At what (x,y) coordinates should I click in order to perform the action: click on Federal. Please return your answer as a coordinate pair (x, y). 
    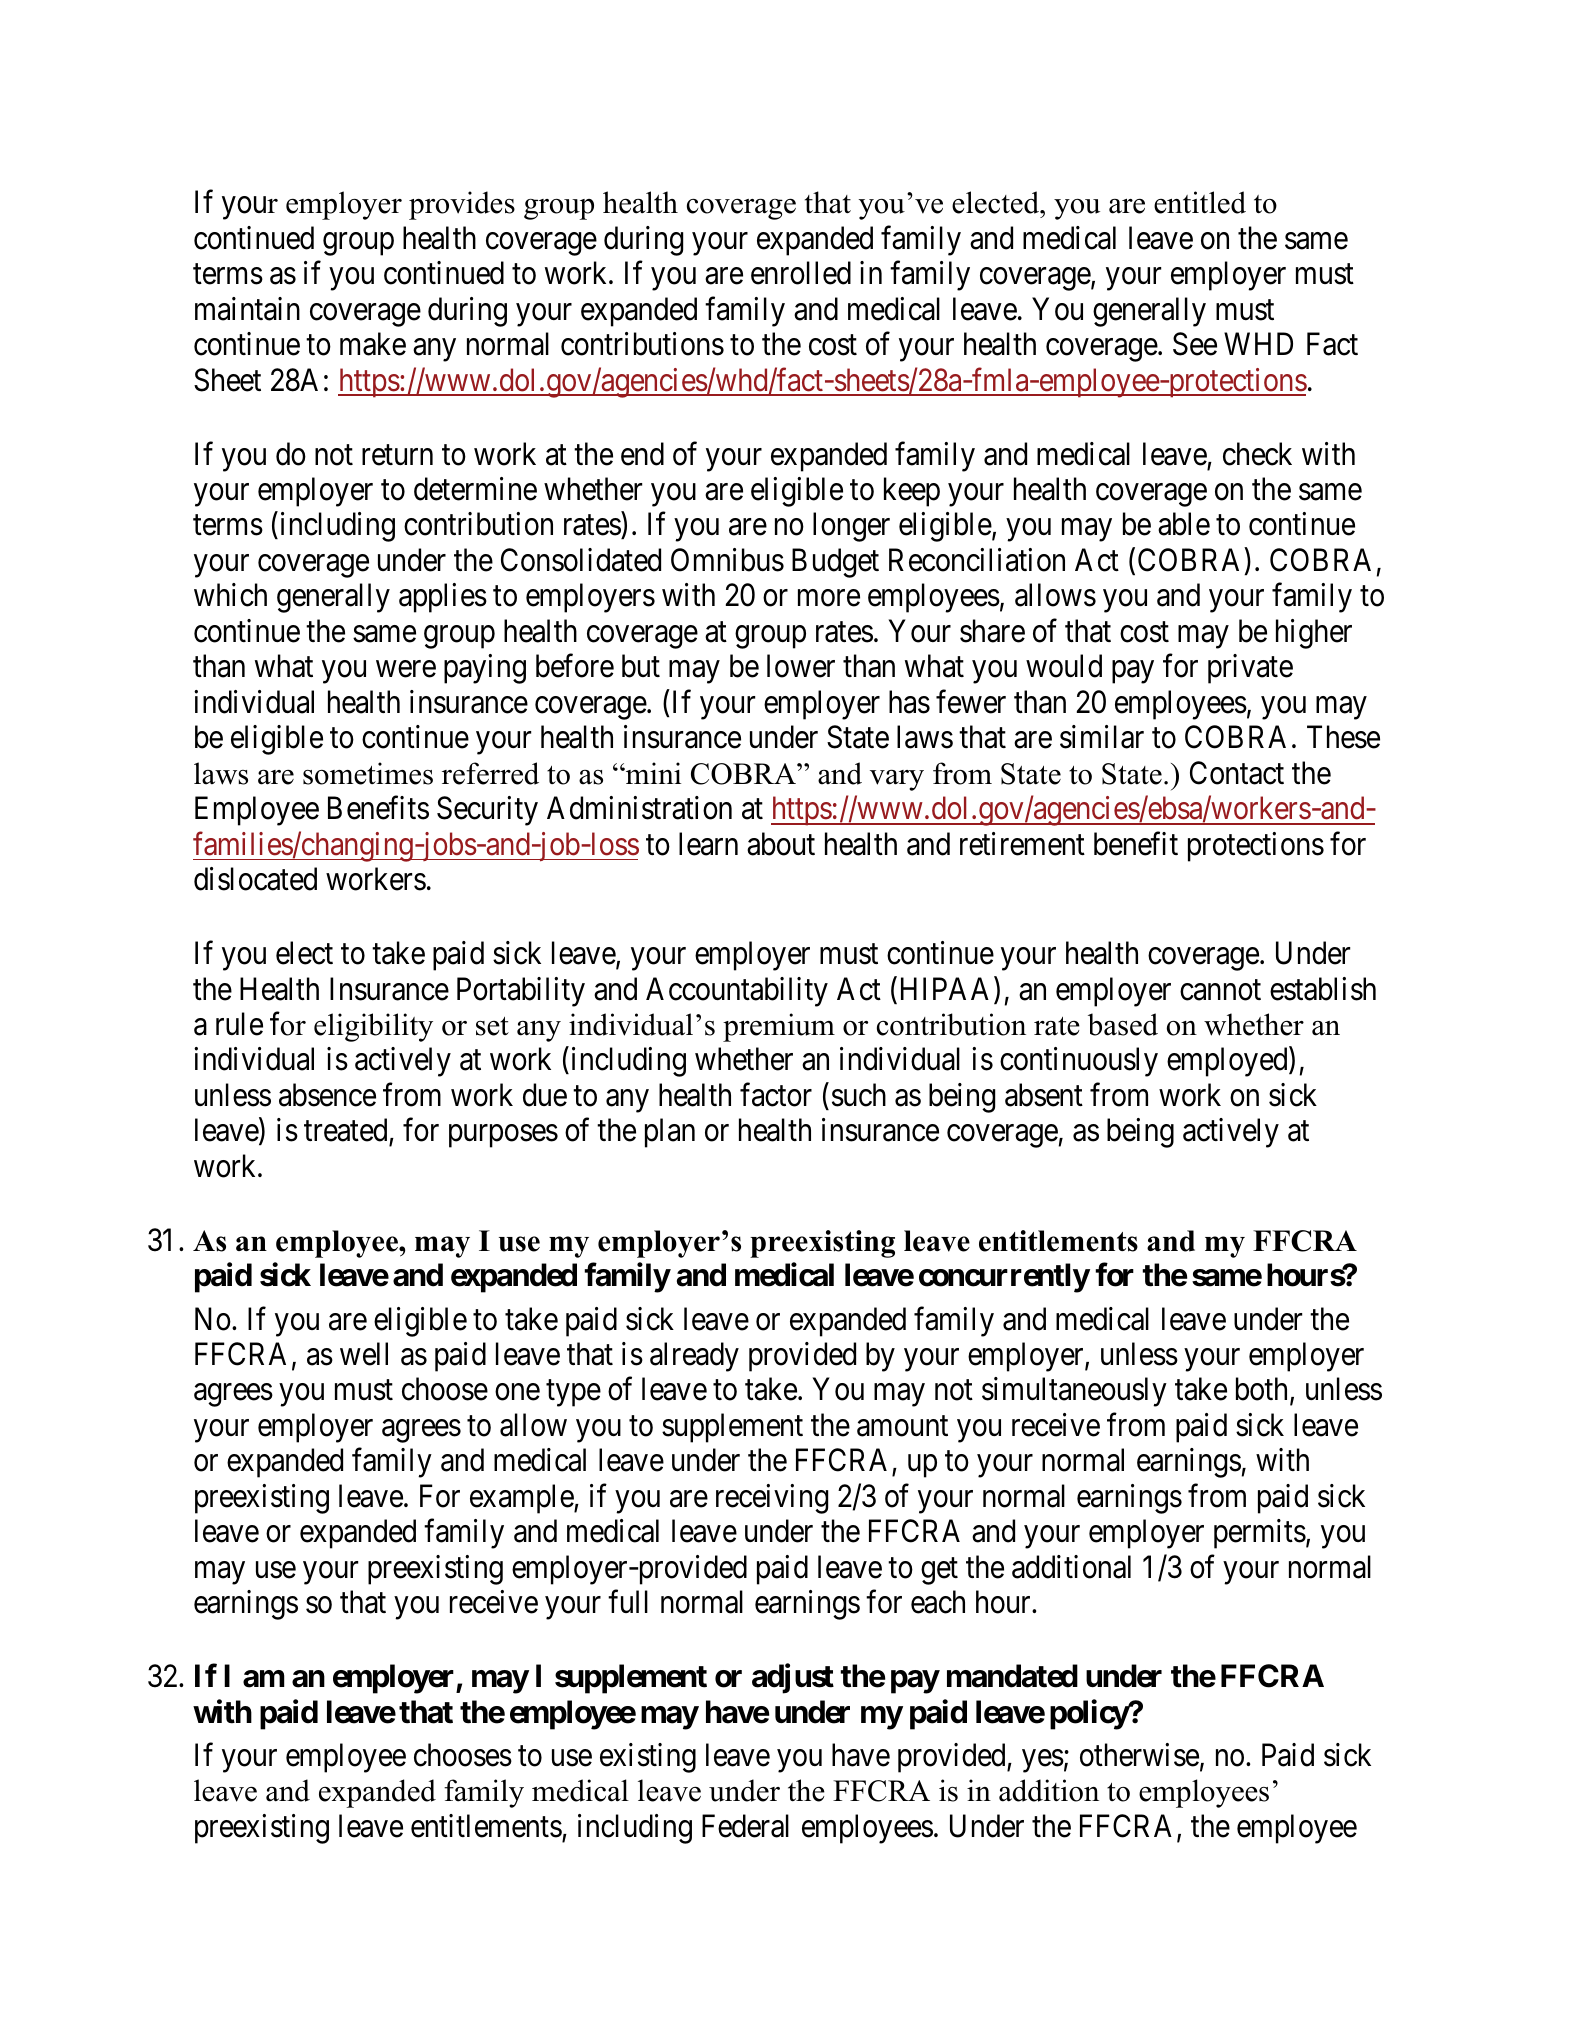
    Looking at the image, I should click on (745, 1826).
